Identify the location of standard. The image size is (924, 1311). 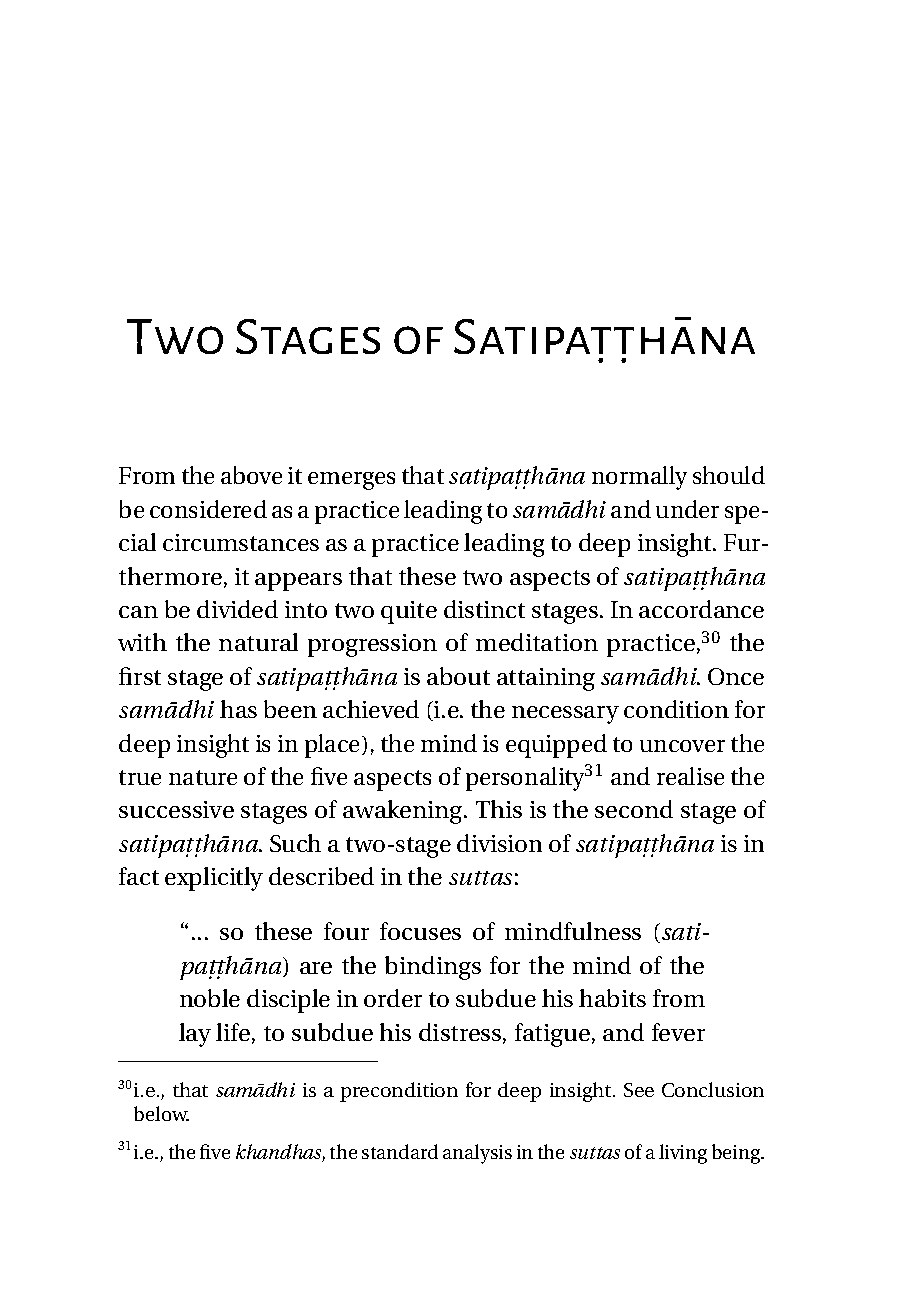
(400, 1151).
